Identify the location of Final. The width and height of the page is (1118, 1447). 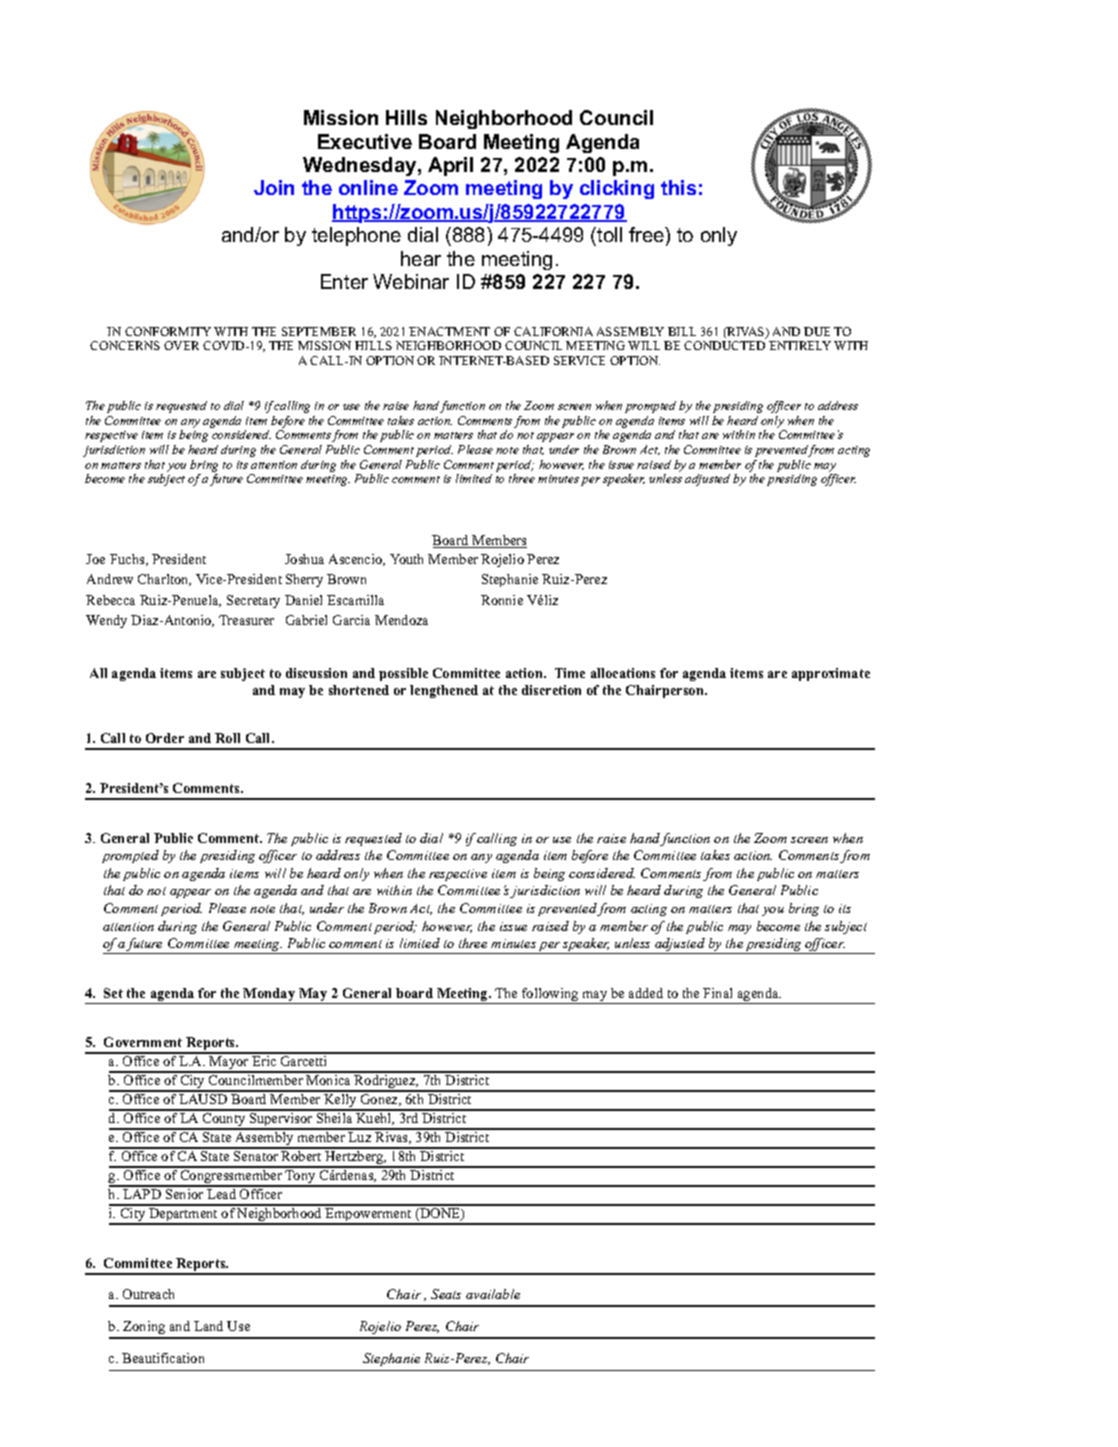
(717, 993).
